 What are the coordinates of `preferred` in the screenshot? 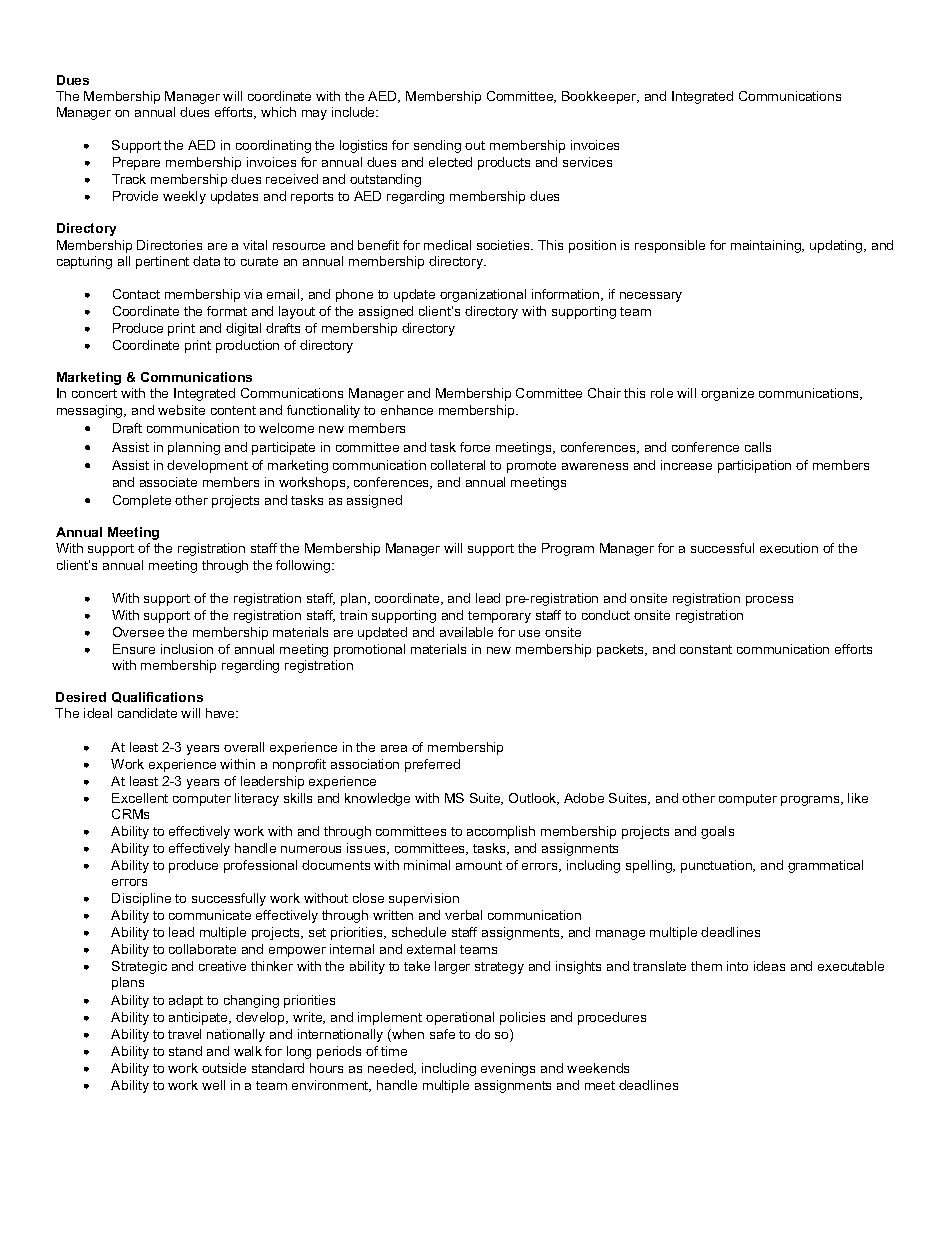 It's located at (432, 765).
